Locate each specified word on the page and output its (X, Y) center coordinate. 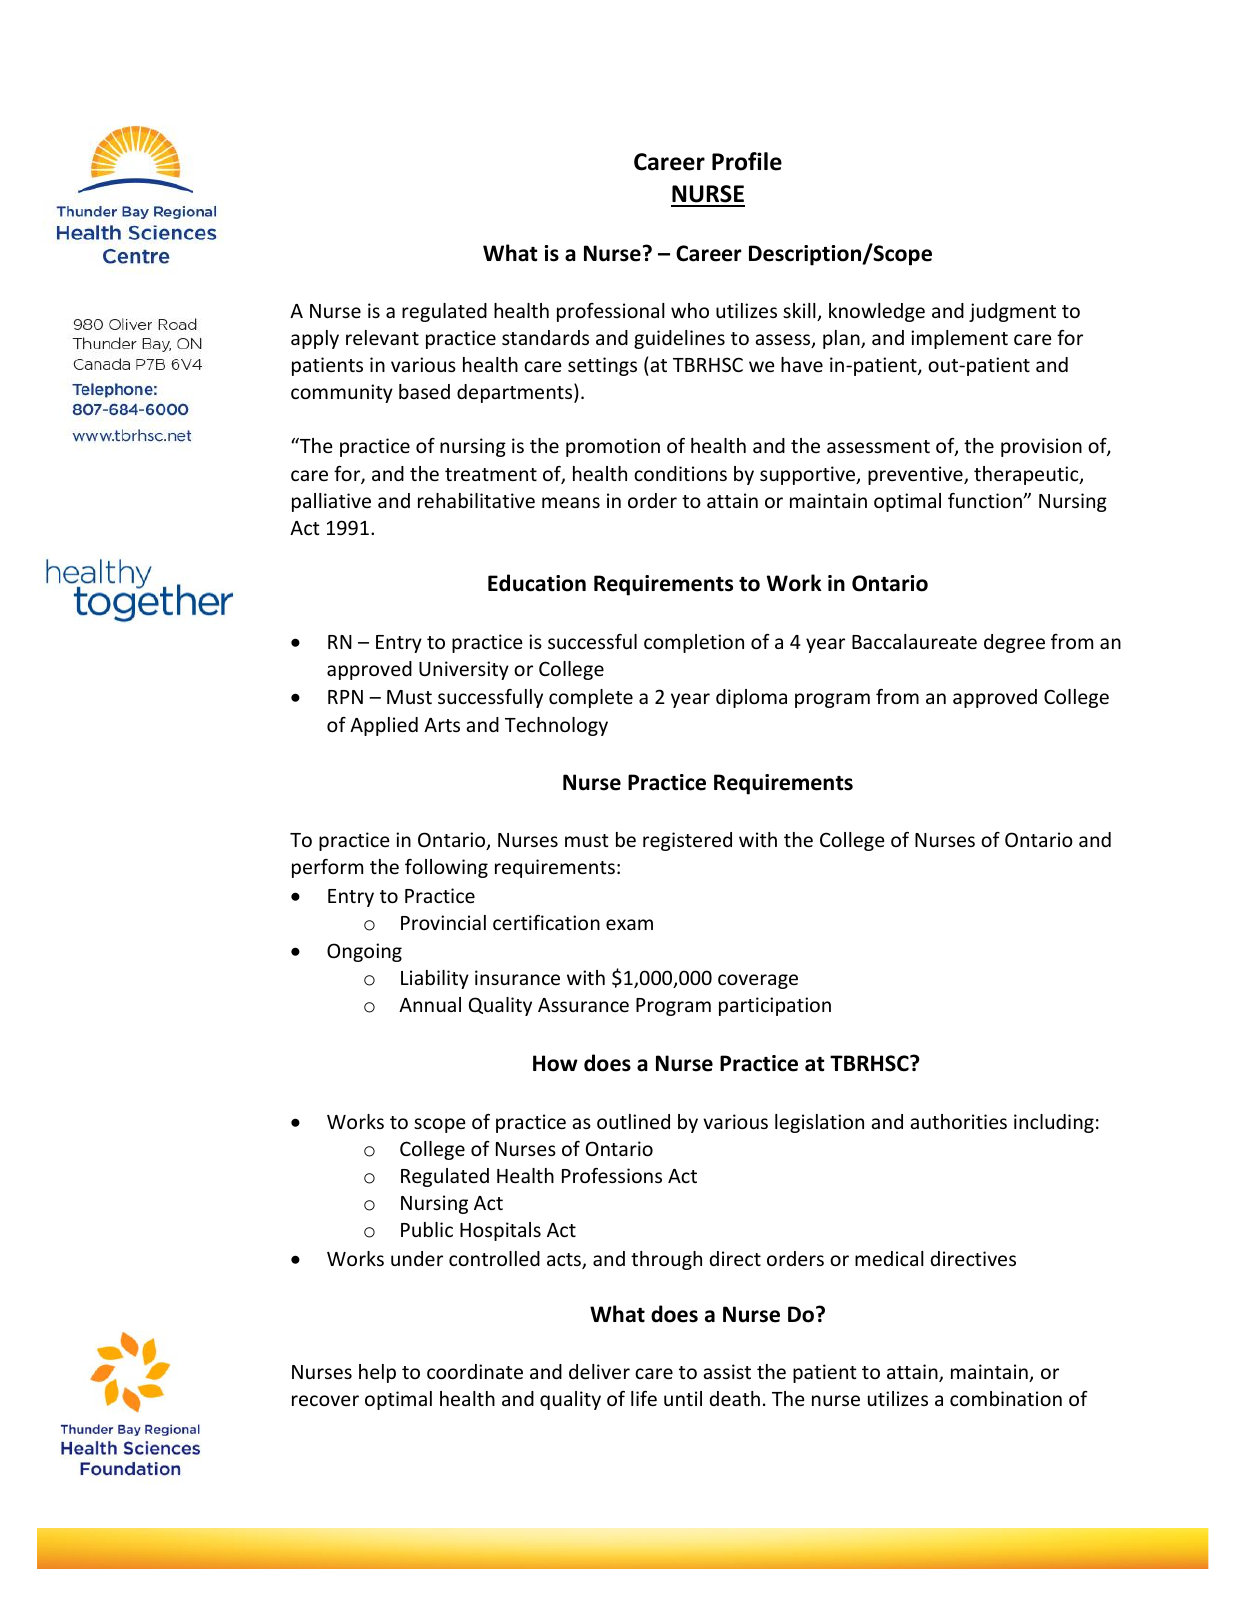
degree (1014, 643)
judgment (1012, 312)
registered (687, 841)
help (377, 1373)
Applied (384, 726)
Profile (747, 161)
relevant (382, 337)
